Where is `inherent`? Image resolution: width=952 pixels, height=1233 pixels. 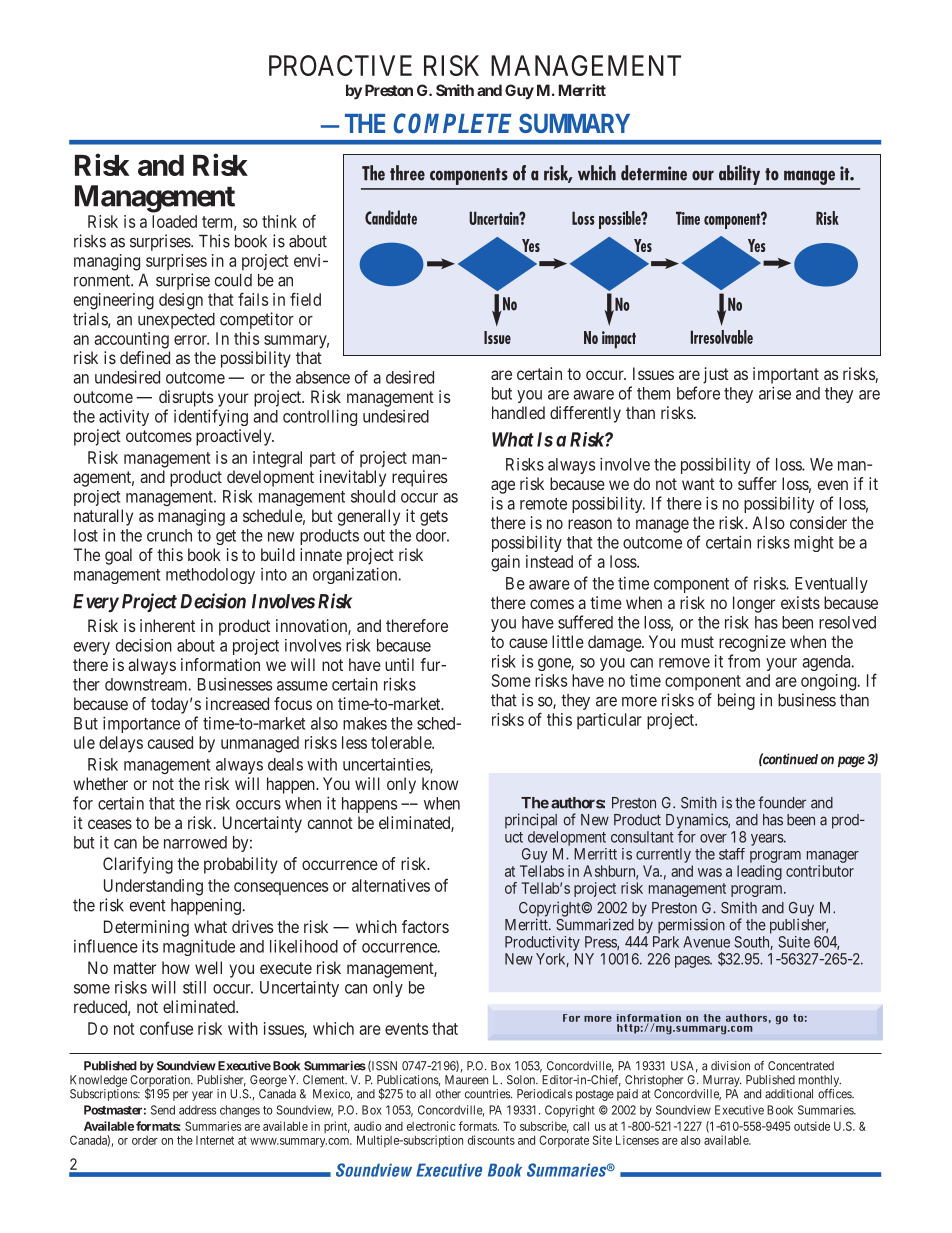 inherent is located at coordinates (167, 625).
